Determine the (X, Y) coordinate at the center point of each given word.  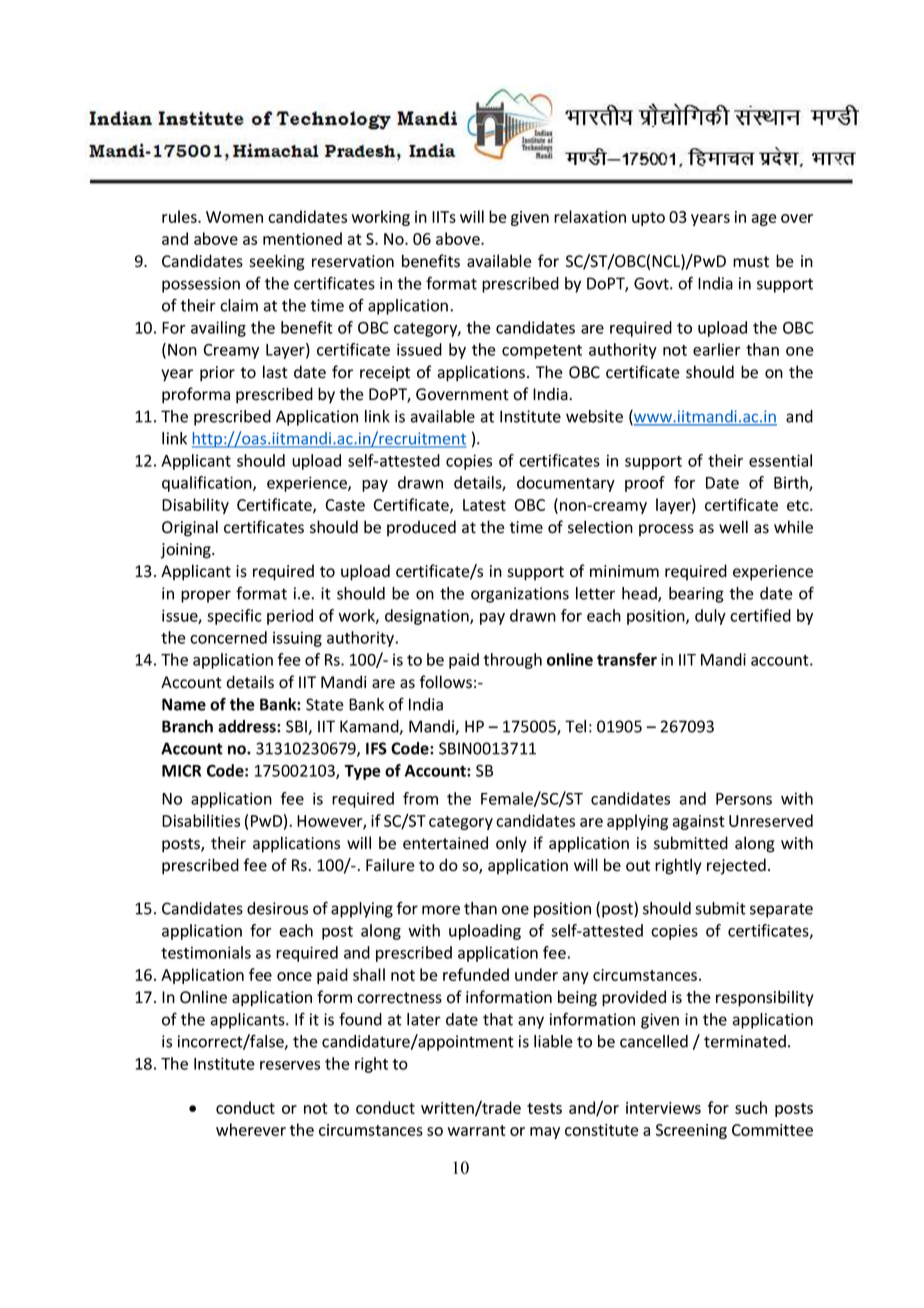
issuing (297, 639)
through (512, 661)
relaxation (590, 216)
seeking (277, 262)
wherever (251, 1129)
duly (710, 617)
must (751, 262)
